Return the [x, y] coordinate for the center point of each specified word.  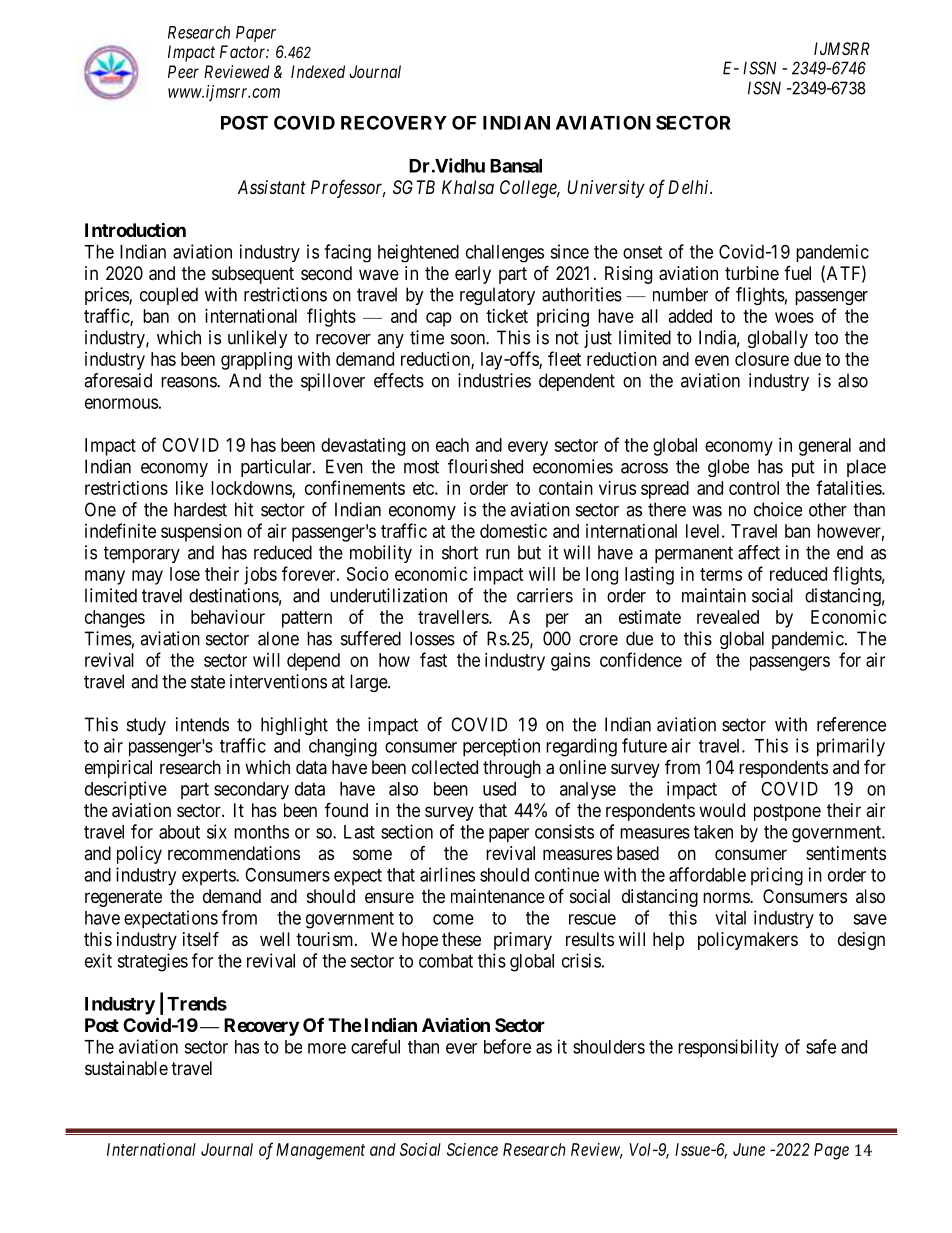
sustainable [126, 1068]
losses [432, 638]
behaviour [228, 617]
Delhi [690, 187]
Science [472, 1149]
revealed [728, 617]
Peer [183, 71]
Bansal [516, 166]
